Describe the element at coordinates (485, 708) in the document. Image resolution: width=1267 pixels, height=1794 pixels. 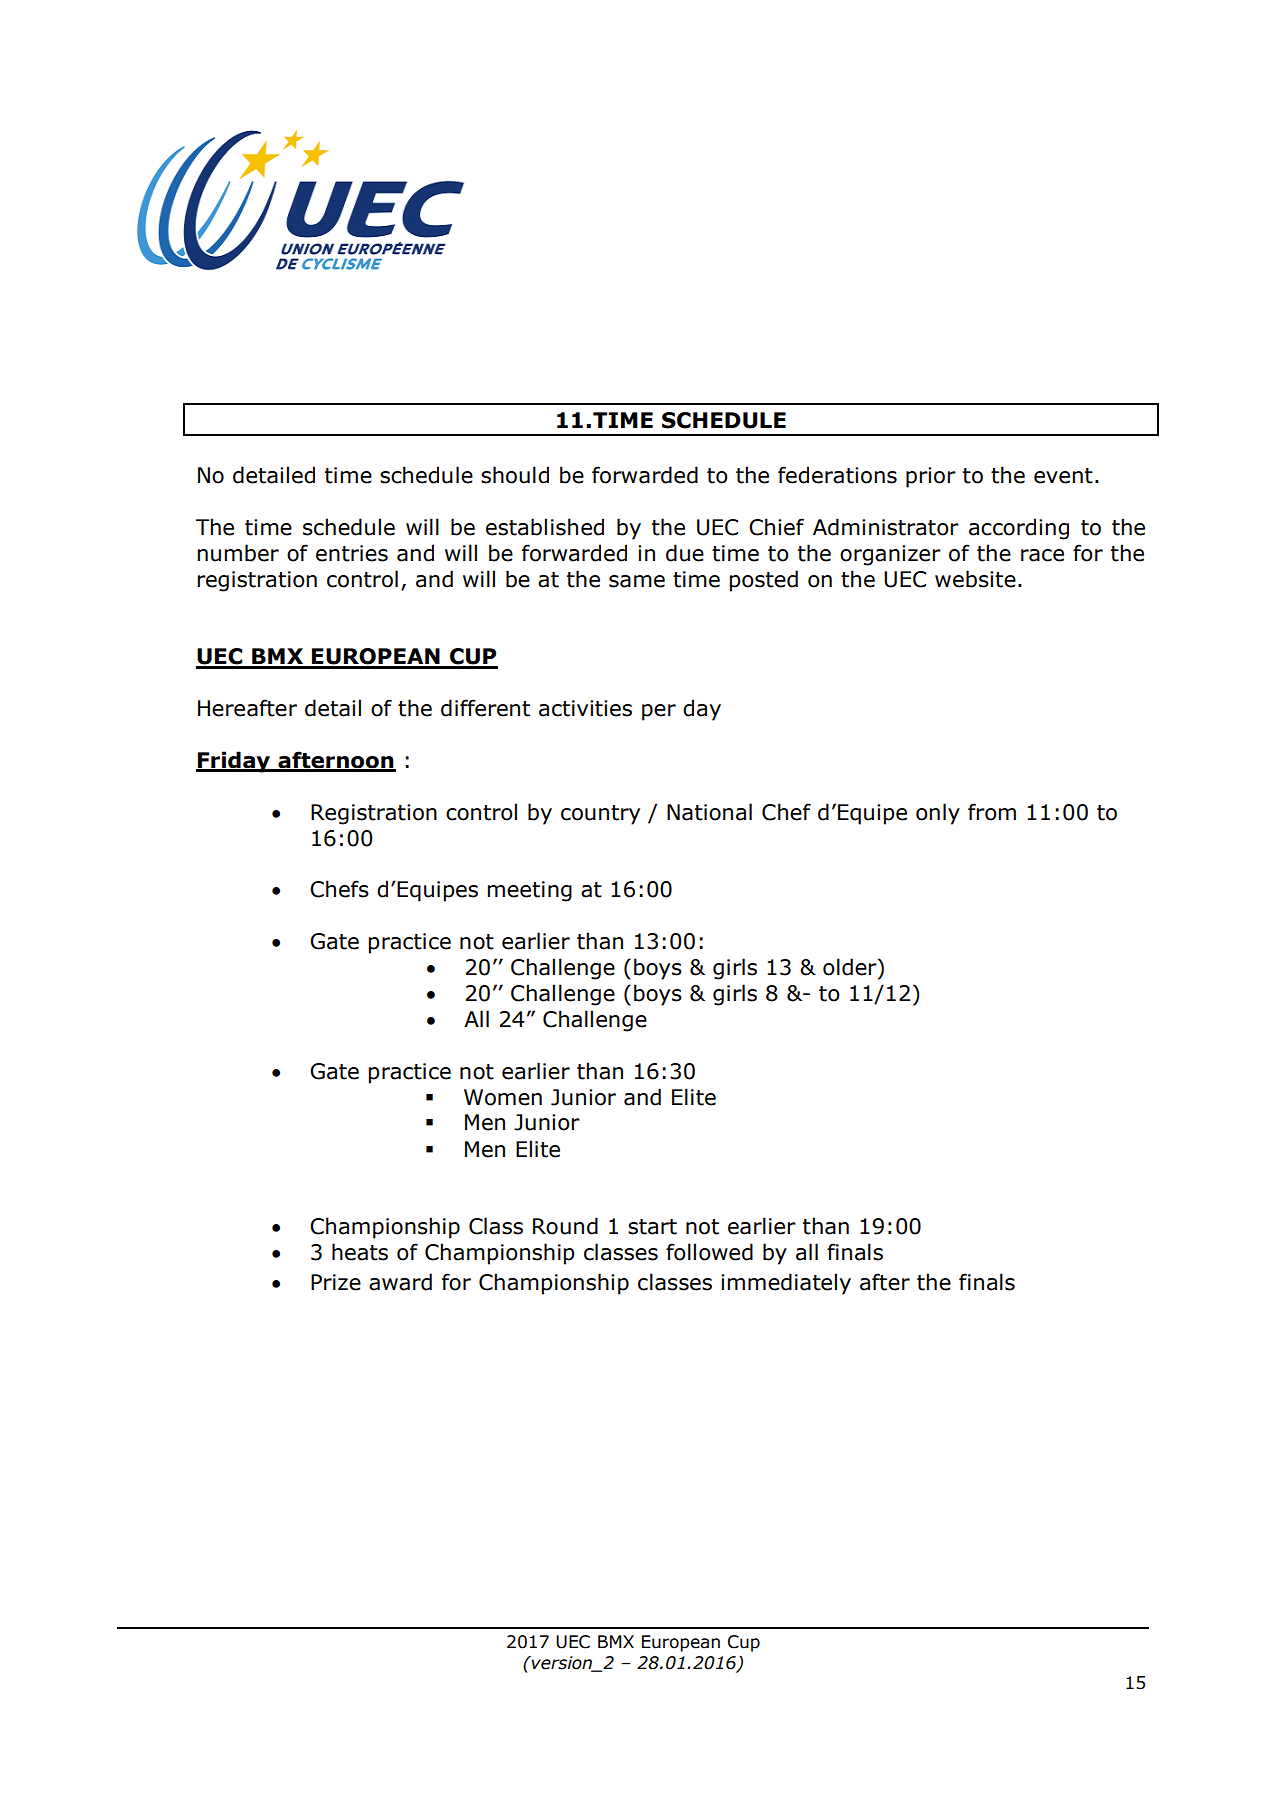
I see `different` at that location.
